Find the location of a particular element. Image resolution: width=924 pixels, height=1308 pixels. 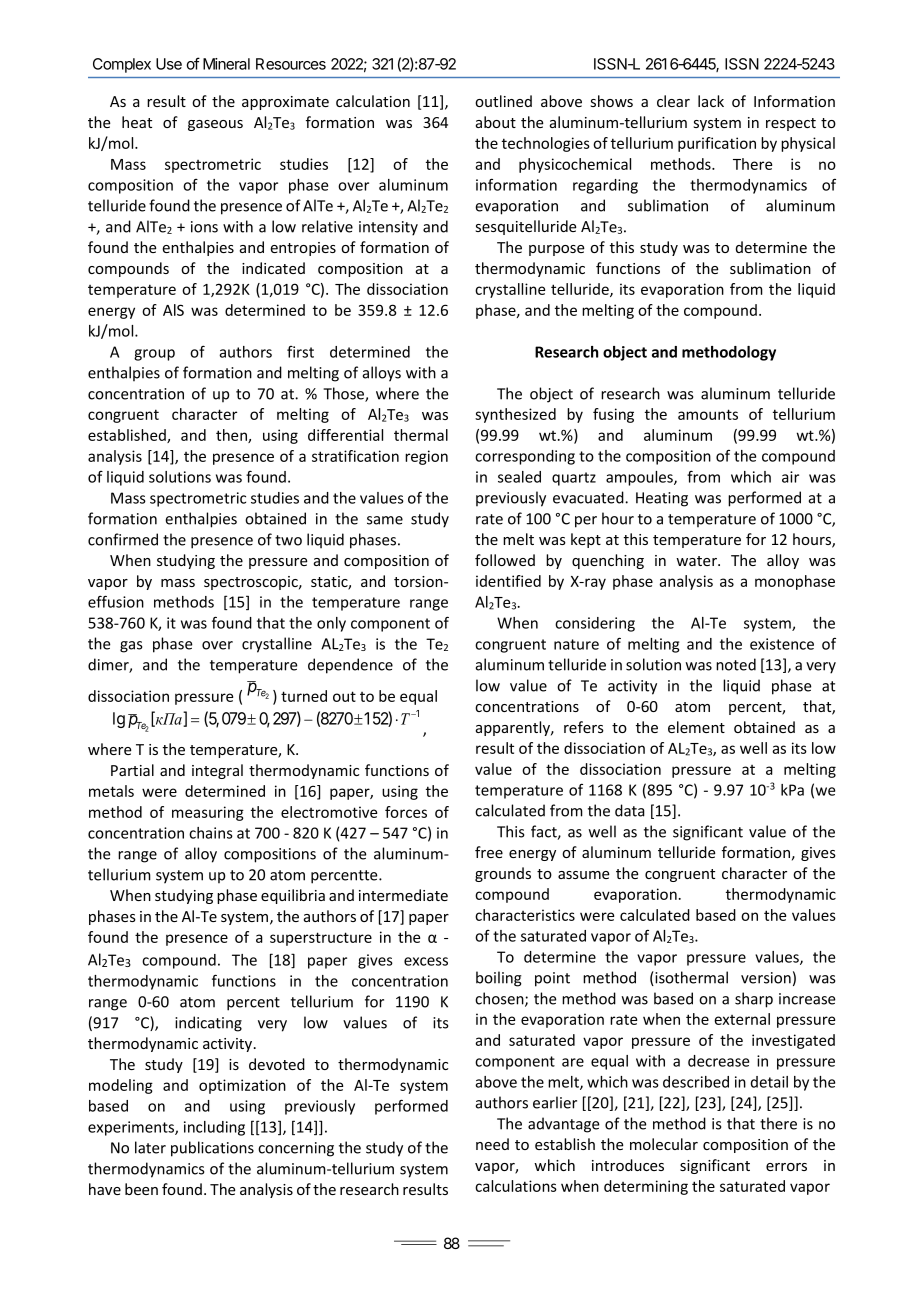

gaseous is located at coordinates (215, 125).
